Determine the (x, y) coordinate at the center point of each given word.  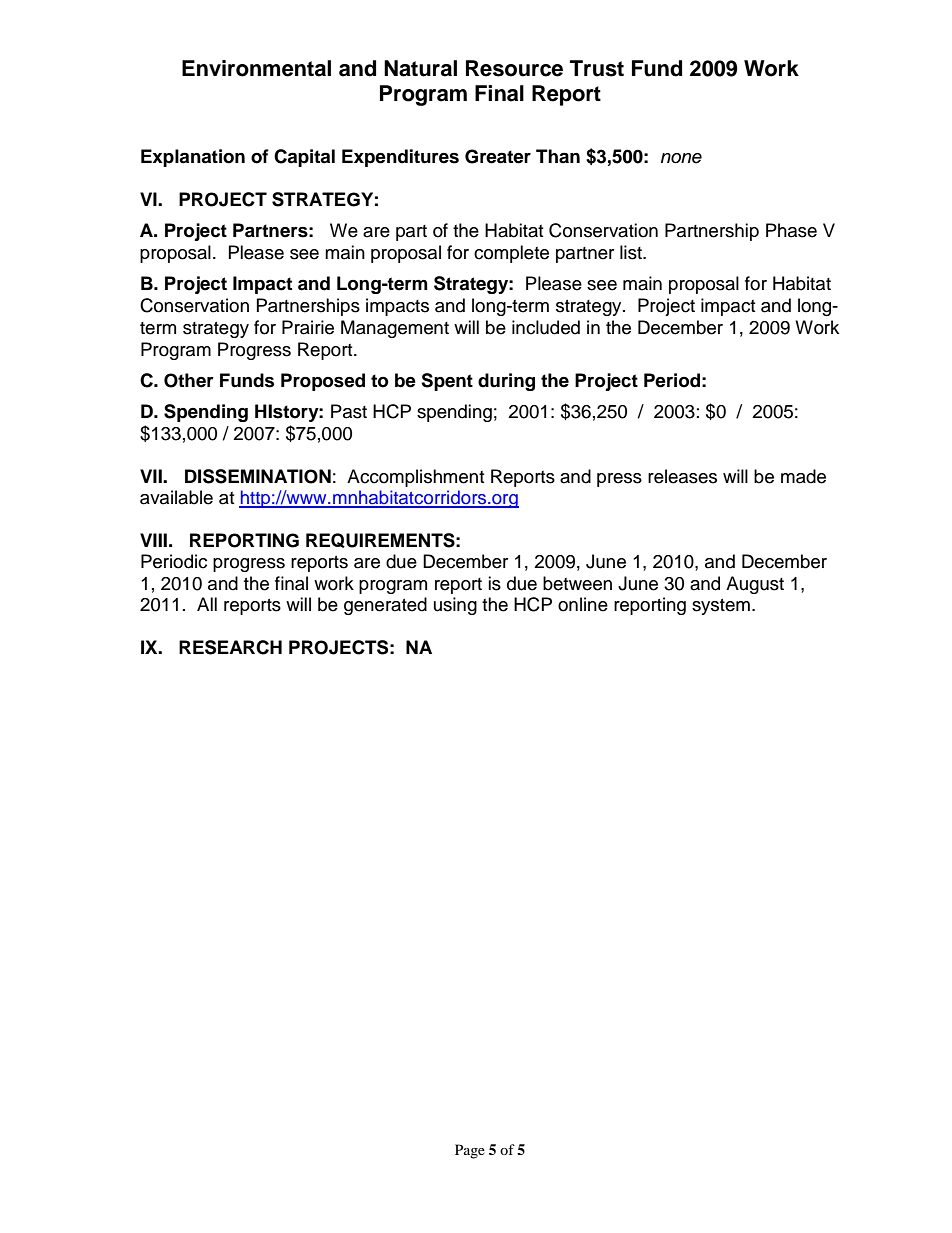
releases (682, 476)
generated (385, 606)
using (455, 606)
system (721, 607)
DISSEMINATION (258, 476)
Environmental (256, 68)
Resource (514, 68)
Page (470, 1151)
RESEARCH (230, 647)
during (506, 382)
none (681, 158)
